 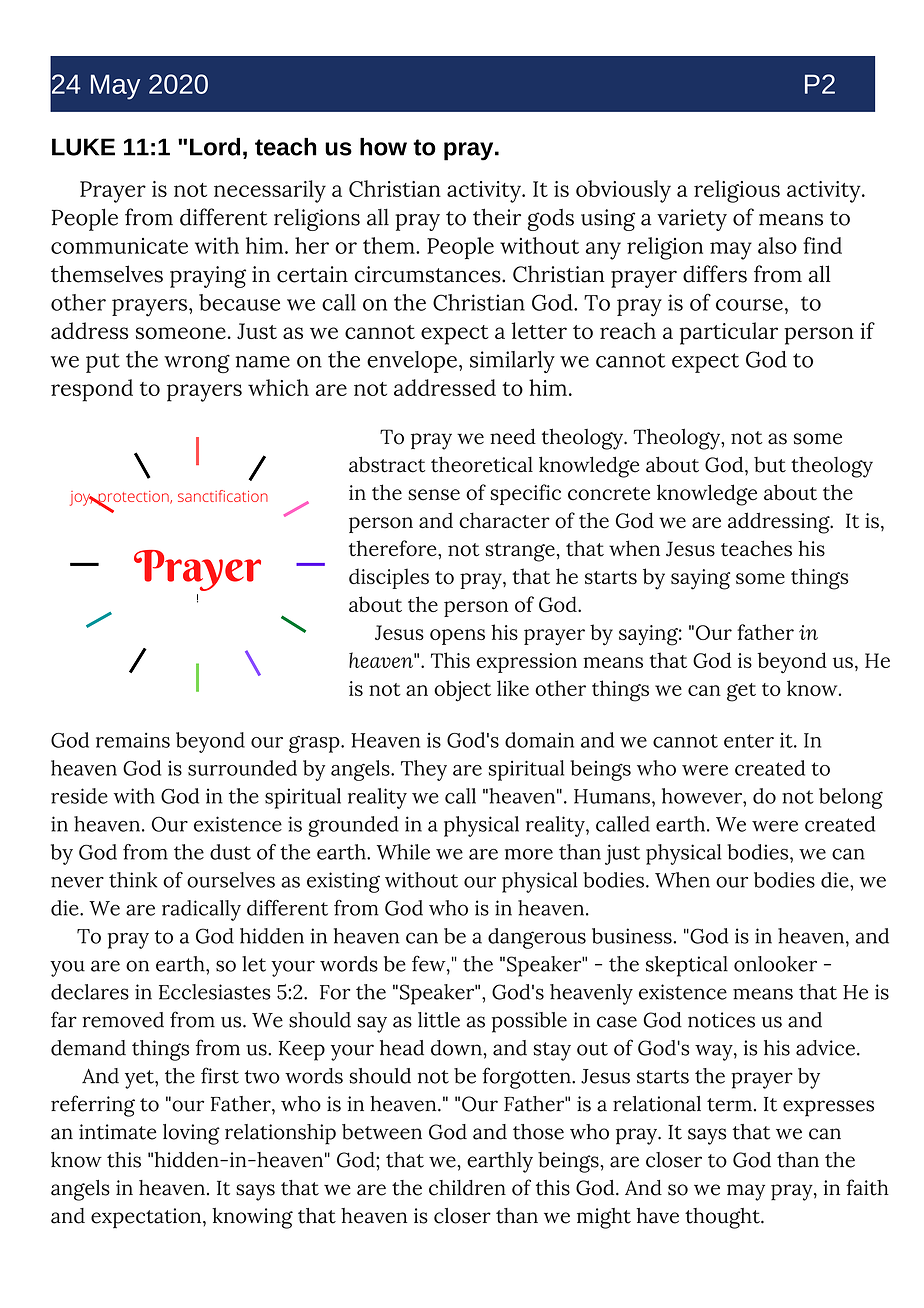 What do you see at coordinates (215, 147) in the screenshot?
I see `Lord` at bounding box center [215, 147].
